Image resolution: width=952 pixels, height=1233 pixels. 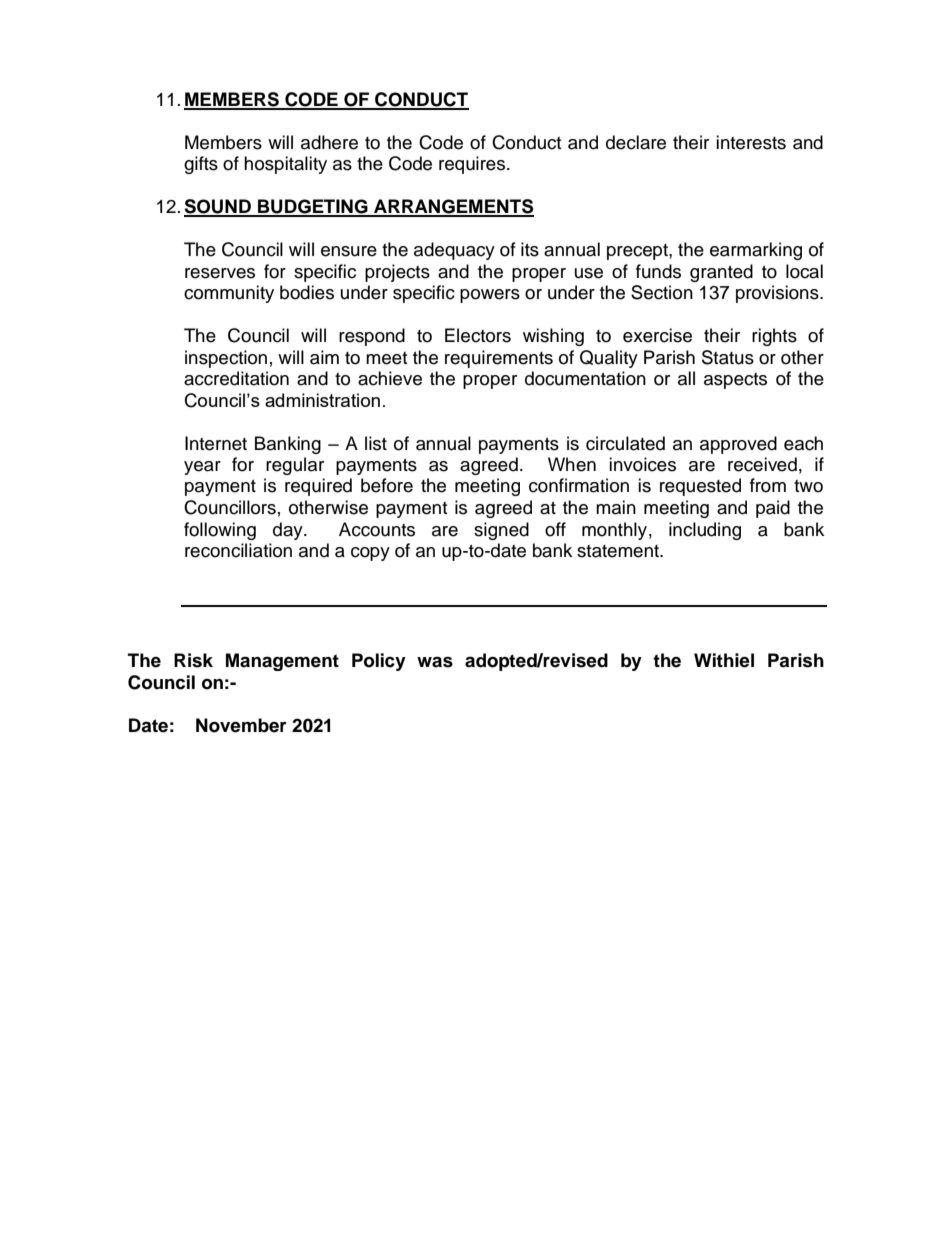 I want to click on November, so click(x=241, y=725).
